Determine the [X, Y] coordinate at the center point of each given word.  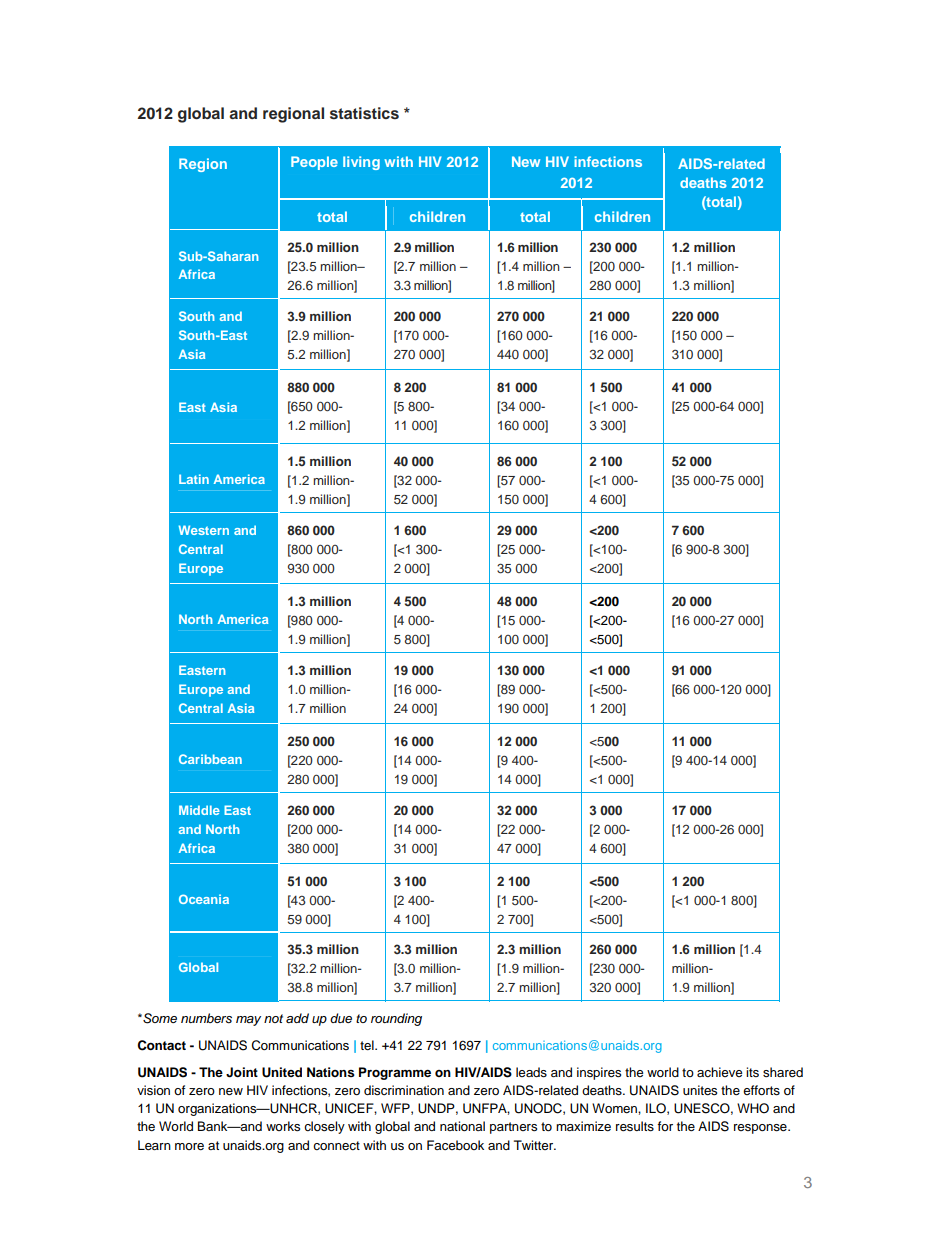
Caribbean [210, 759]
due [341, 1018]
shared [783, 1072]
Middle [199, 810]
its [752, 1072]
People [314, 163]
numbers [206, 1018]
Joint [242, 1072]
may [248, 1021]
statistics [364, 113]
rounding [396, 1019]
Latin [194, 479]
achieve [719, 1072]
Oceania [204, 899]
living [361, 163]
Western [204, 530]
